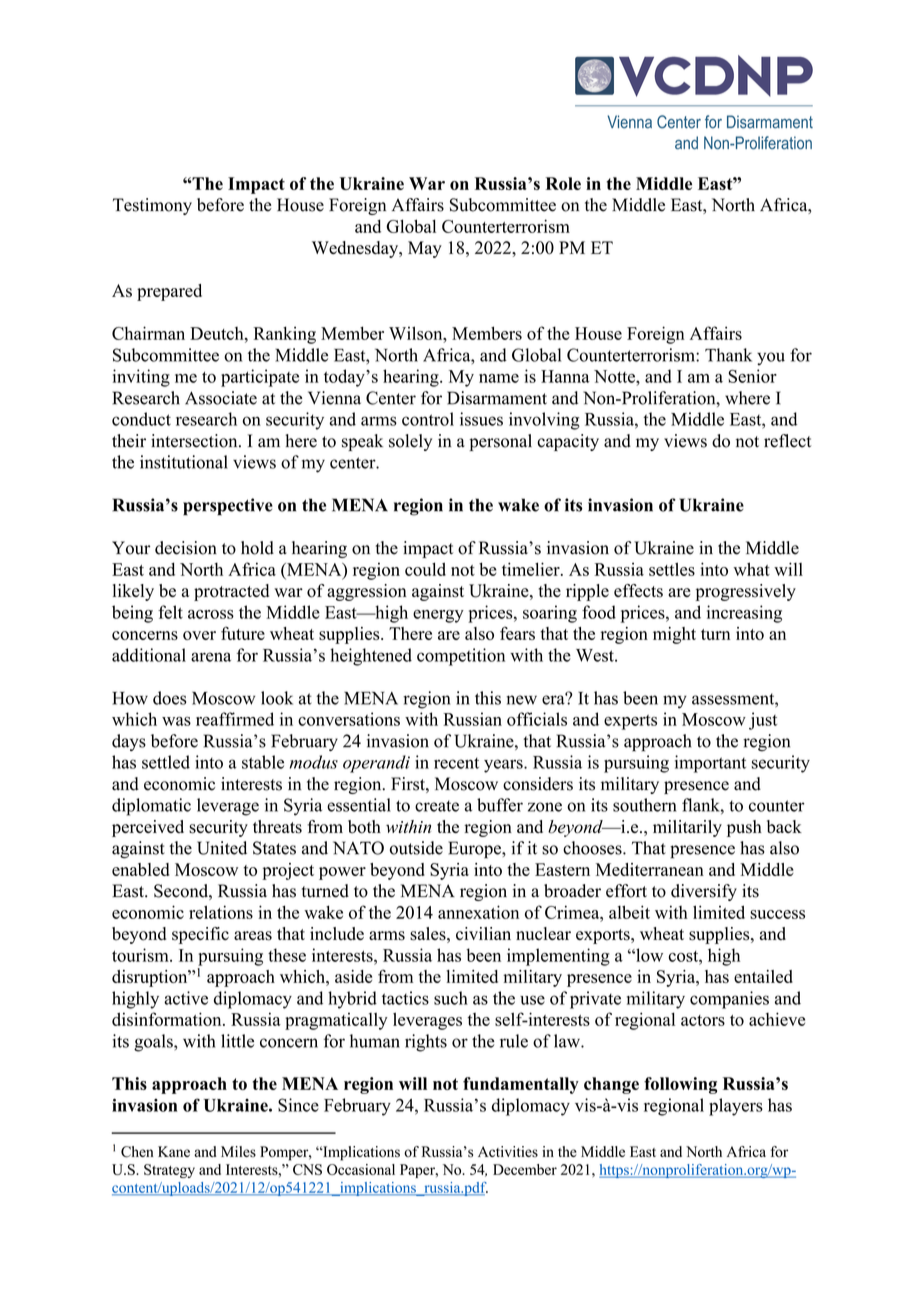 Image resolution: width=924 pixels, height=1308 pixels. Describe the element at coordinates (425, 569) in the image. I see `could` at that location.
